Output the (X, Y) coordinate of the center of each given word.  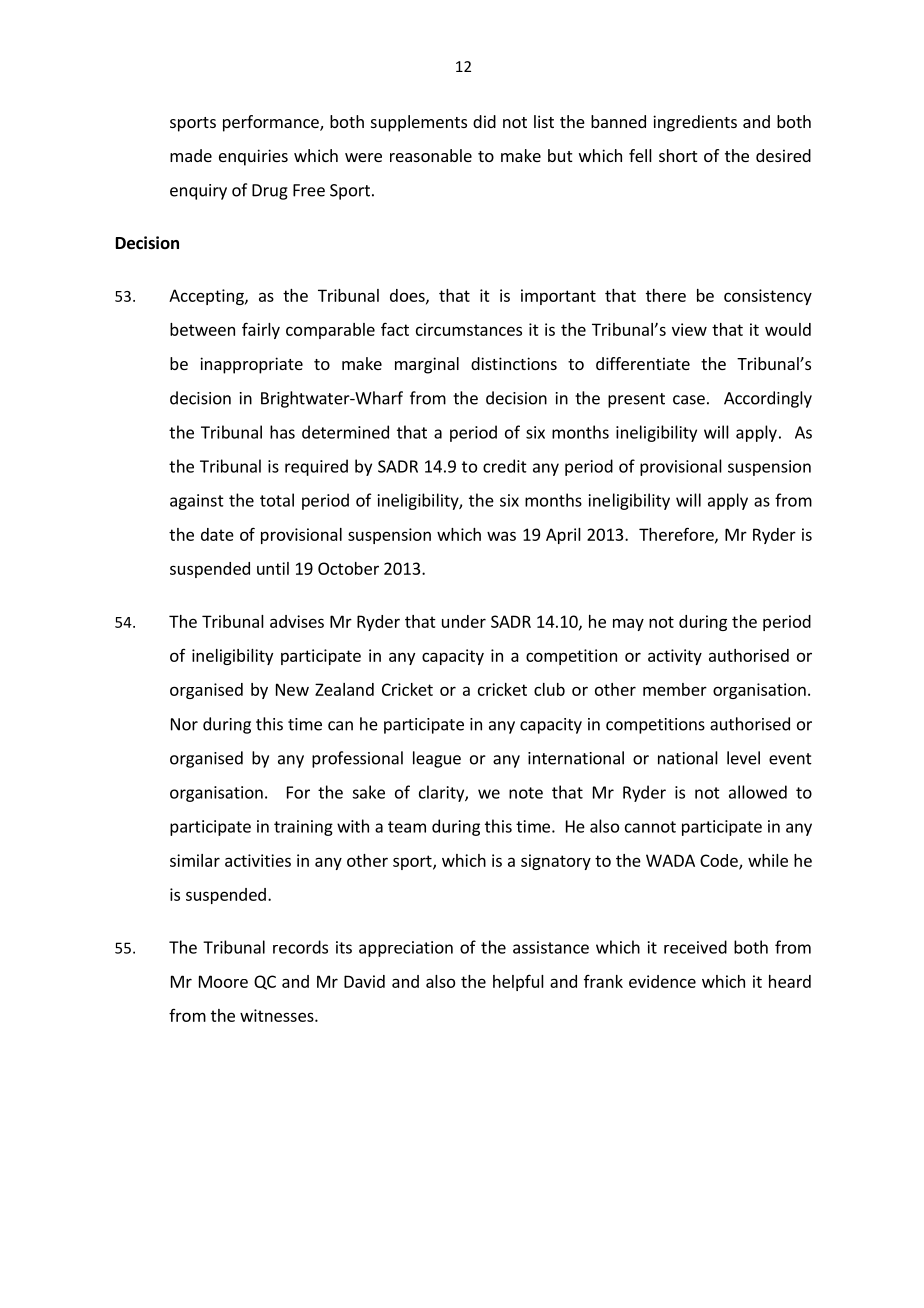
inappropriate (251, 365)
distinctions (514, 363)
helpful (518, 982)
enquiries (253, 157)
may (628, 624)
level (743, 758)
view (689, 329)
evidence (662, 981)
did (484, 121)
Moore (223, 981)
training (303, 828)
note (526, 793)
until (273, 568)
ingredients (695, 123)
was (501, 536)
